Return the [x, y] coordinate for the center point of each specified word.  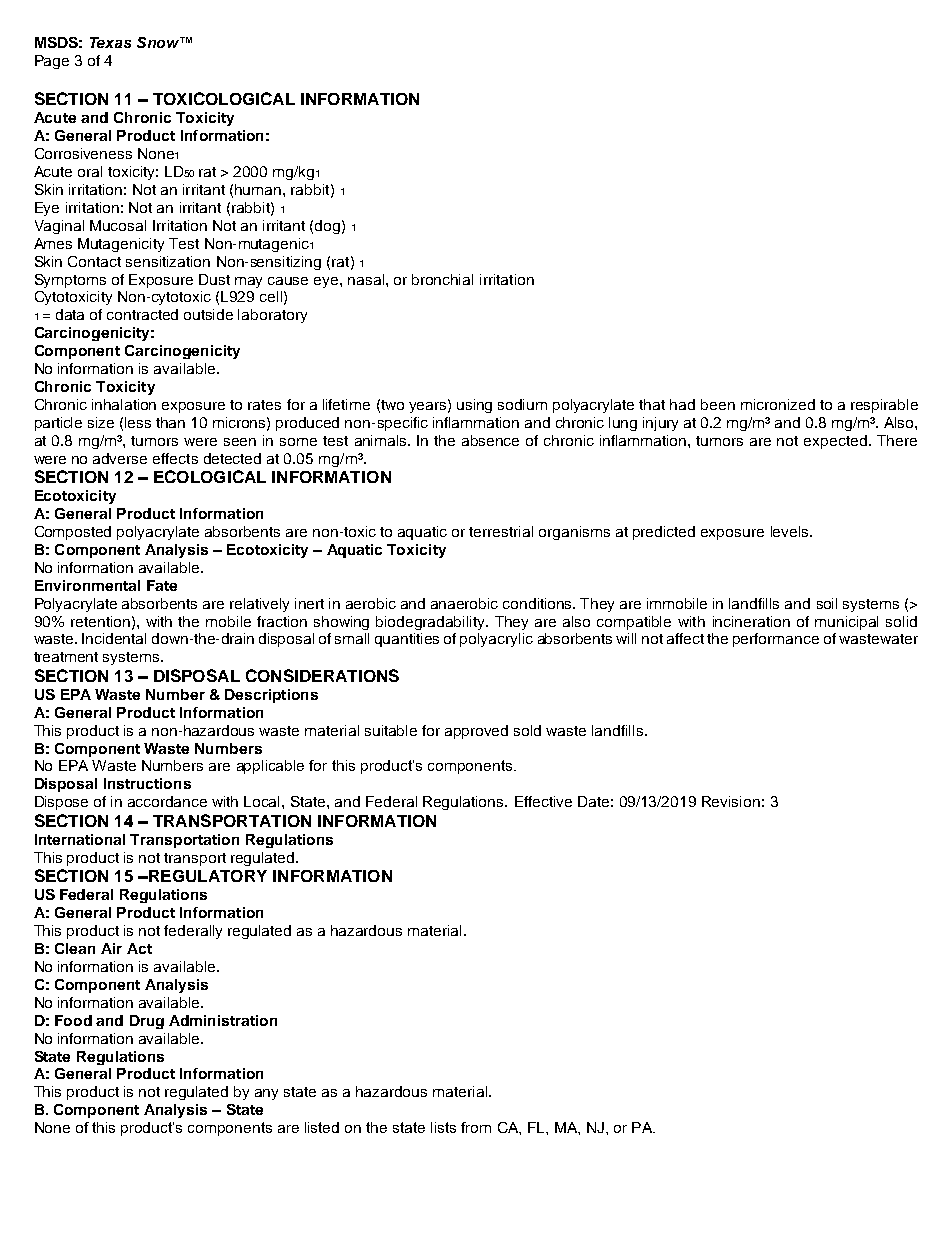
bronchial [442, 279]
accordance [167, 801]
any [266, 1094]
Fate [162, 585]
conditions [539, 603]
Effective [543, 801]
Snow [159, 42]
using [474, 406]
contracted [142, 314]
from [476, 1127]
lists [443, 1127]
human [259, 189]
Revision [731, 801]
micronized [778, 404]
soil [827, 603]
